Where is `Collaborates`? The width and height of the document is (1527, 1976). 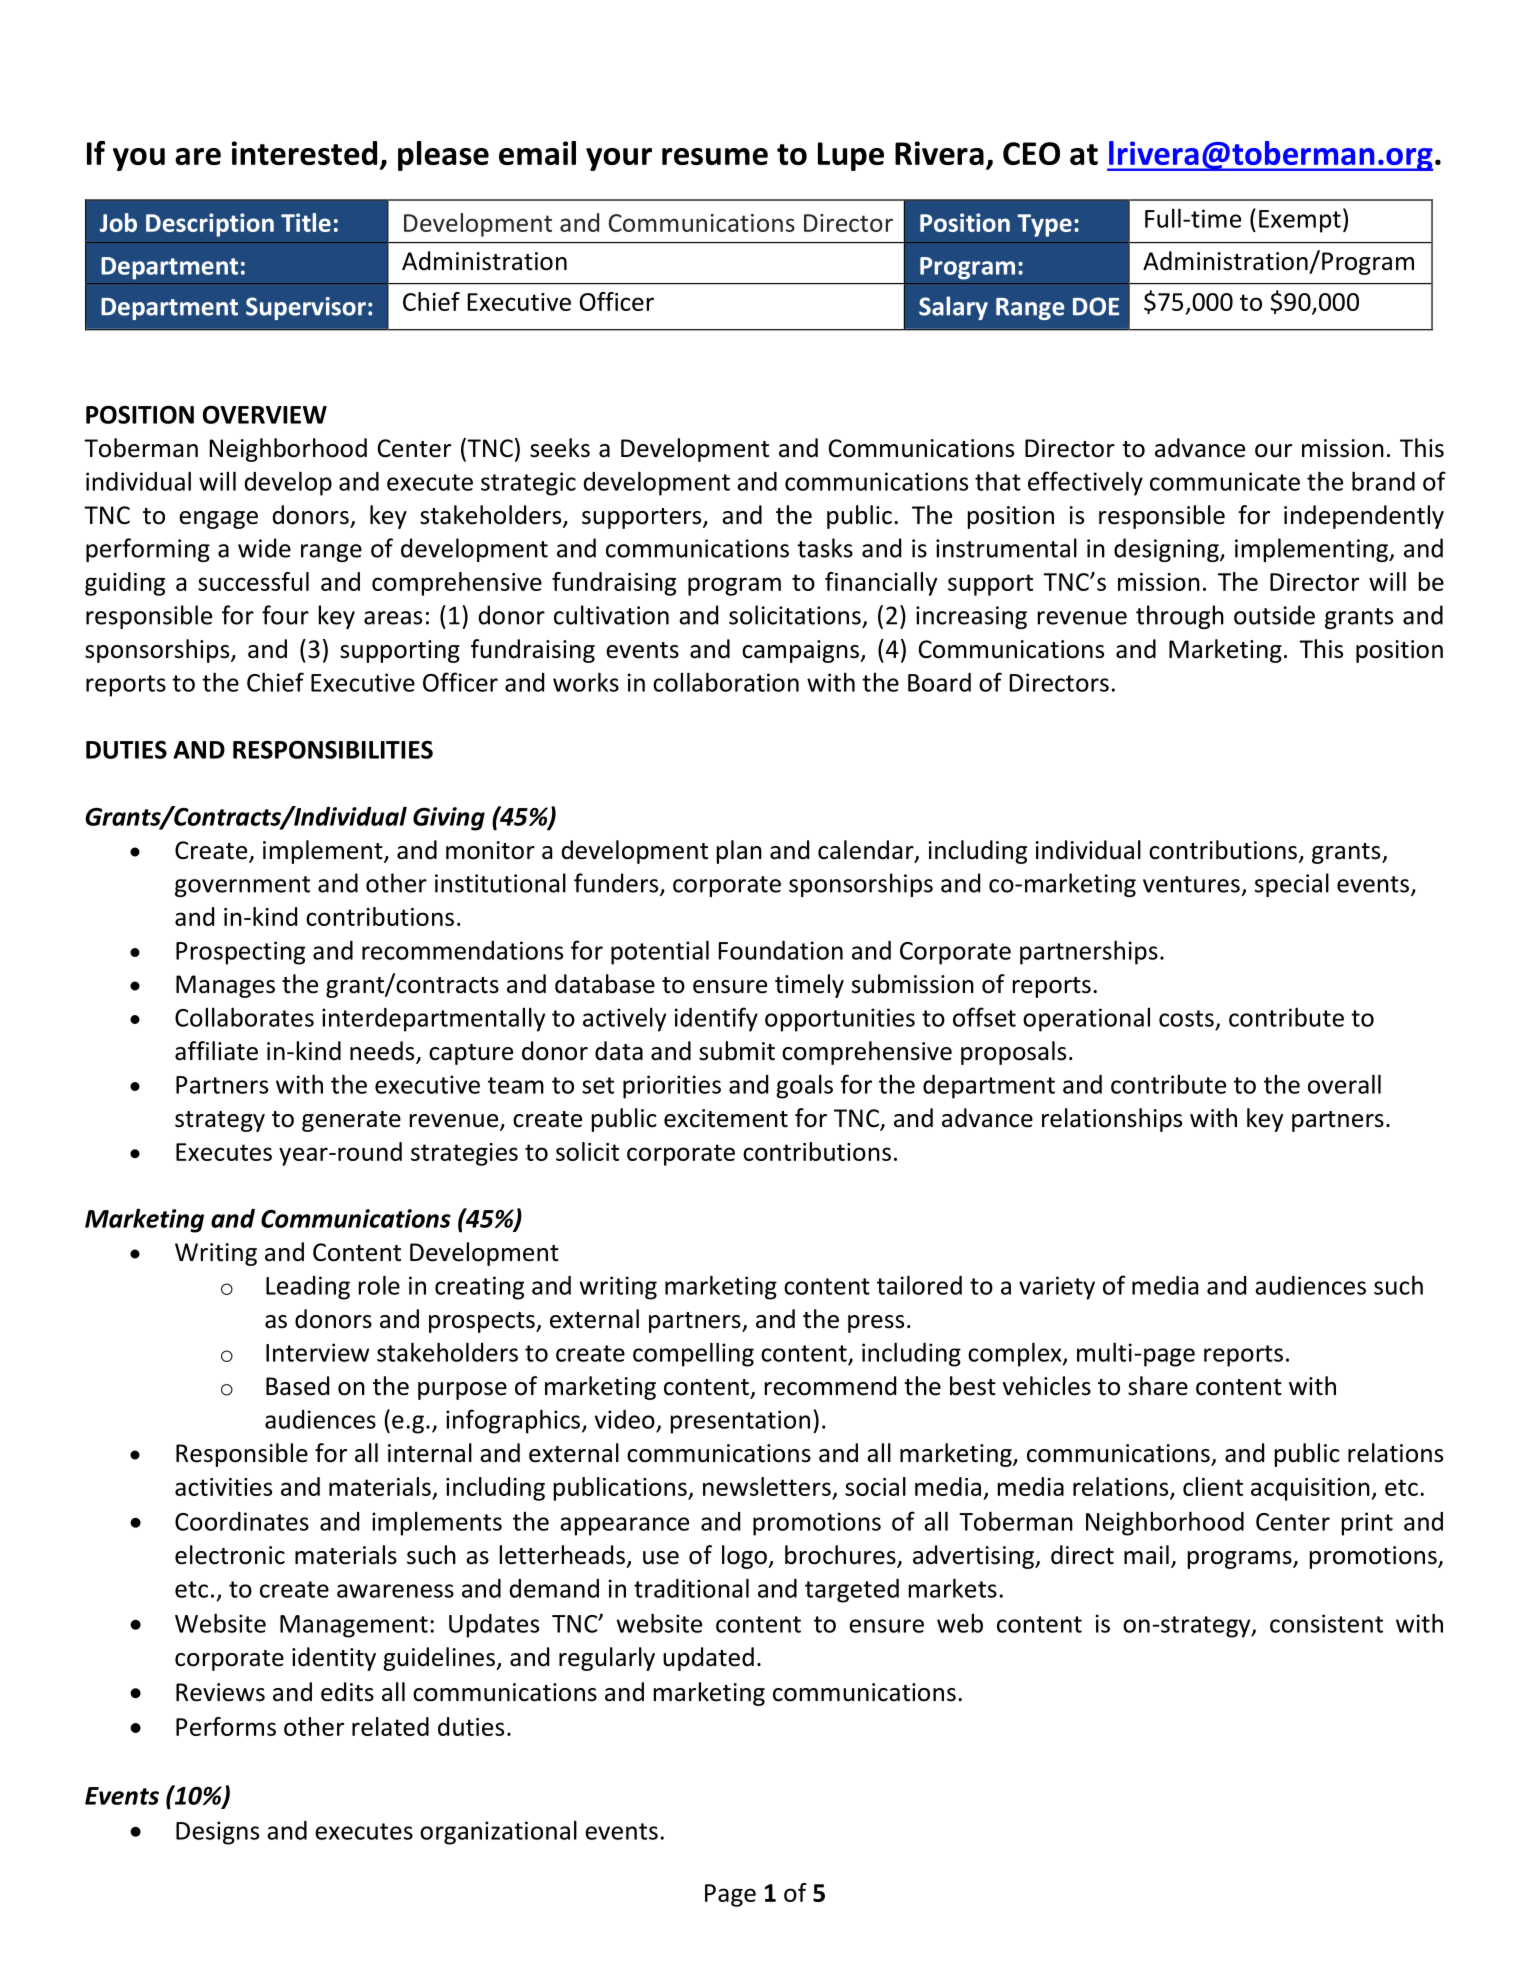
Collaborates is located at coordinates (244, 1017).
